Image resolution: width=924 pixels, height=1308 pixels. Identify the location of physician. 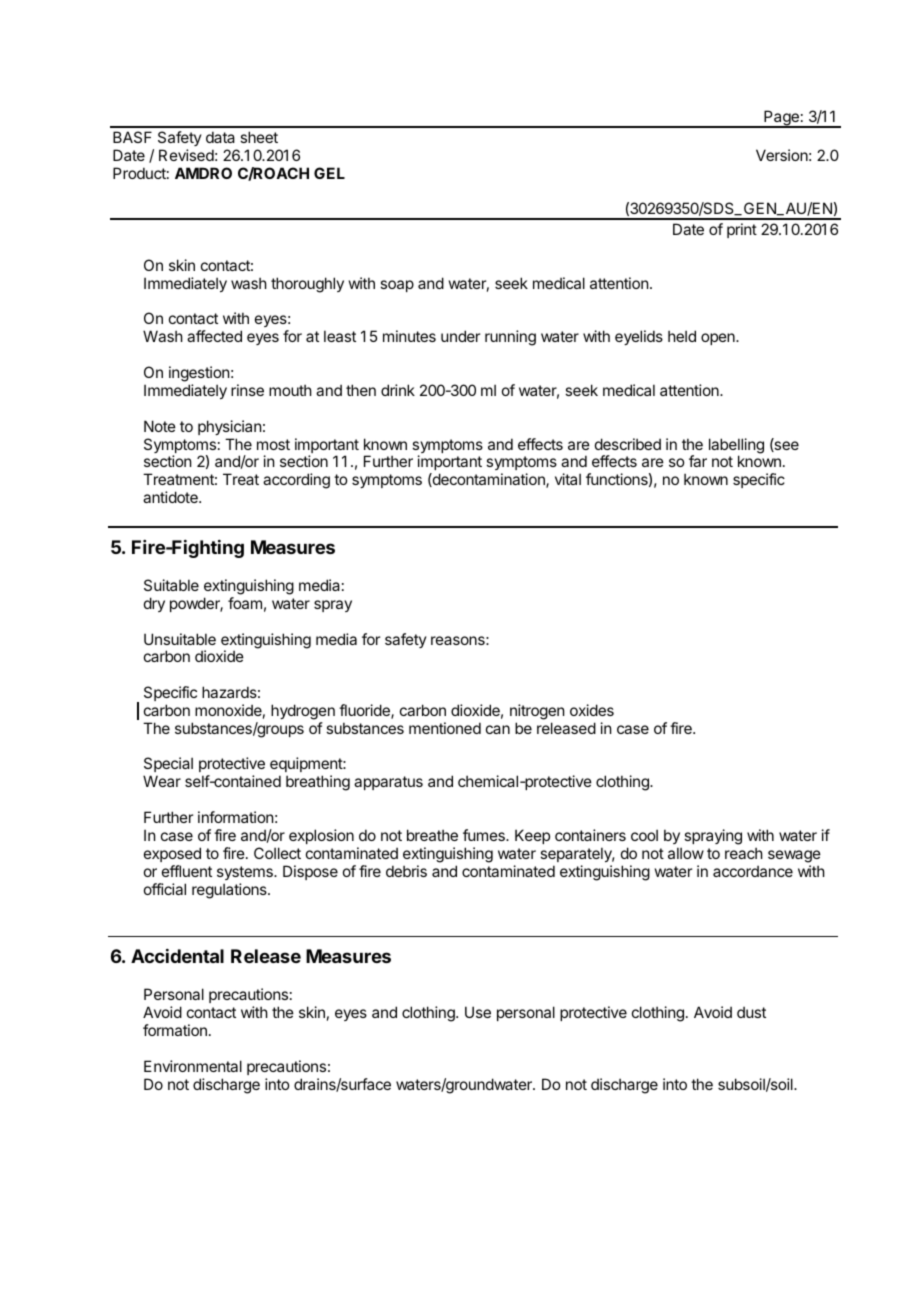
(229, 427).
